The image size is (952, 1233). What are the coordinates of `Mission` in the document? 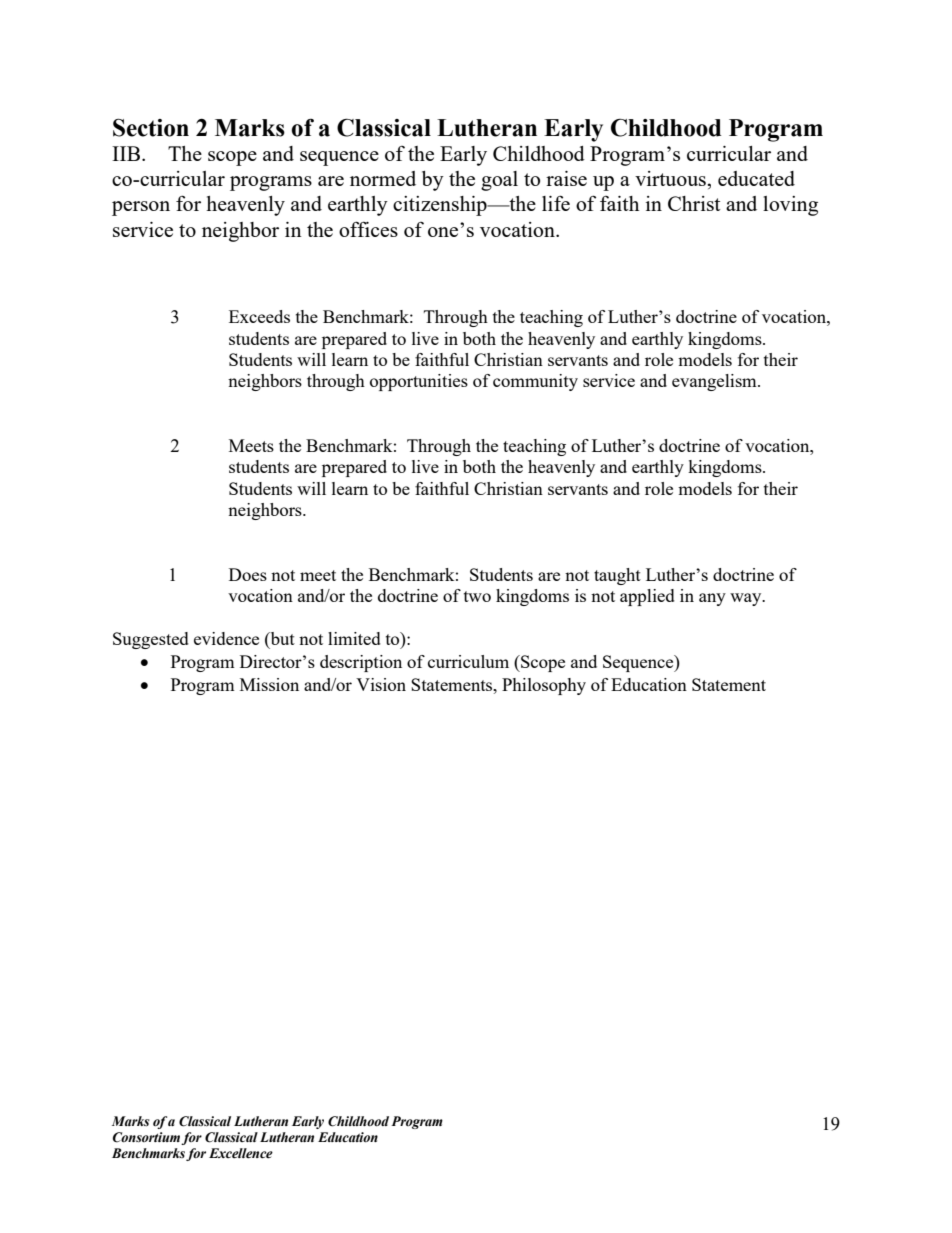 It's located at (269, 684).
